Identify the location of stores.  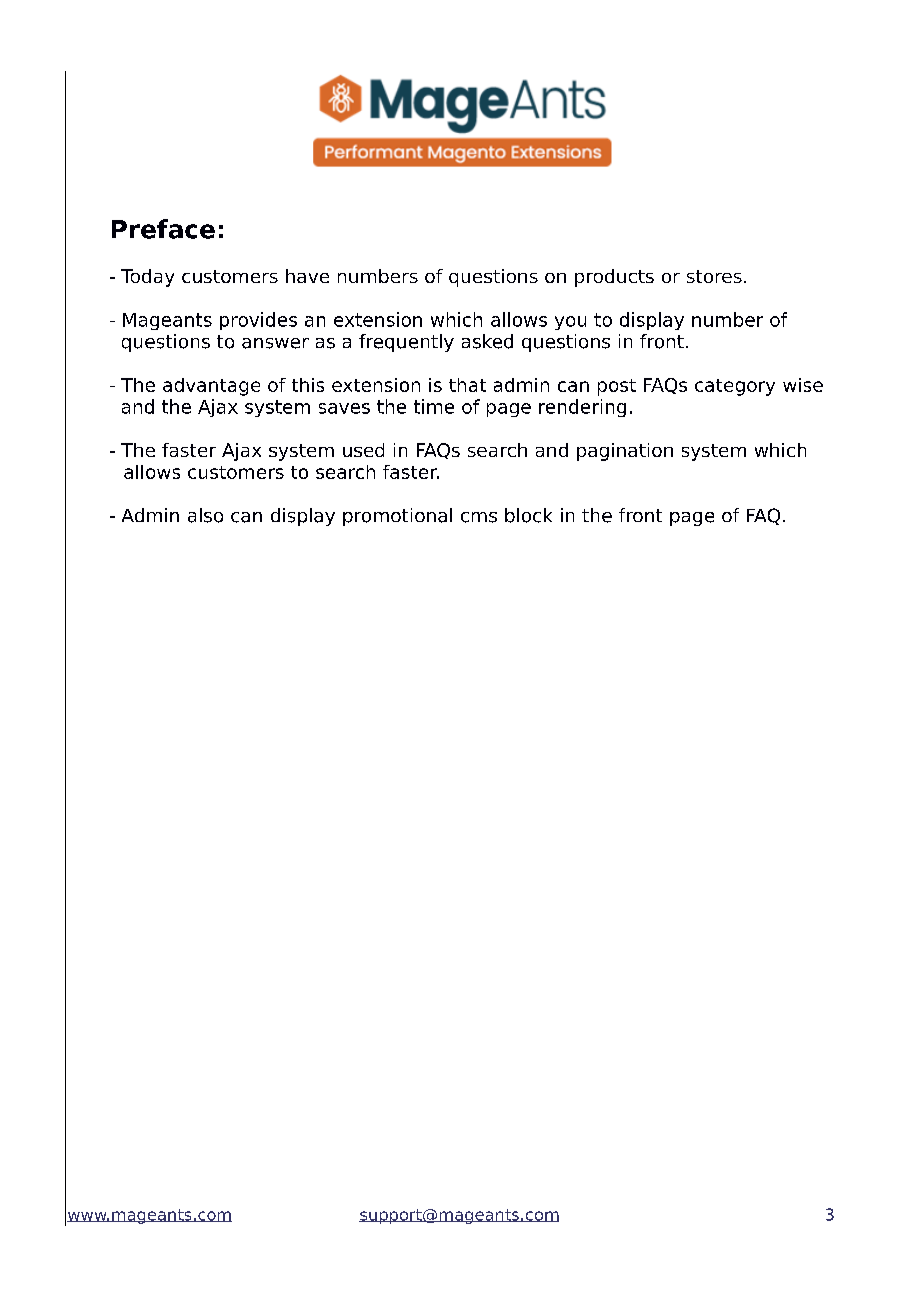
(714, 276).
